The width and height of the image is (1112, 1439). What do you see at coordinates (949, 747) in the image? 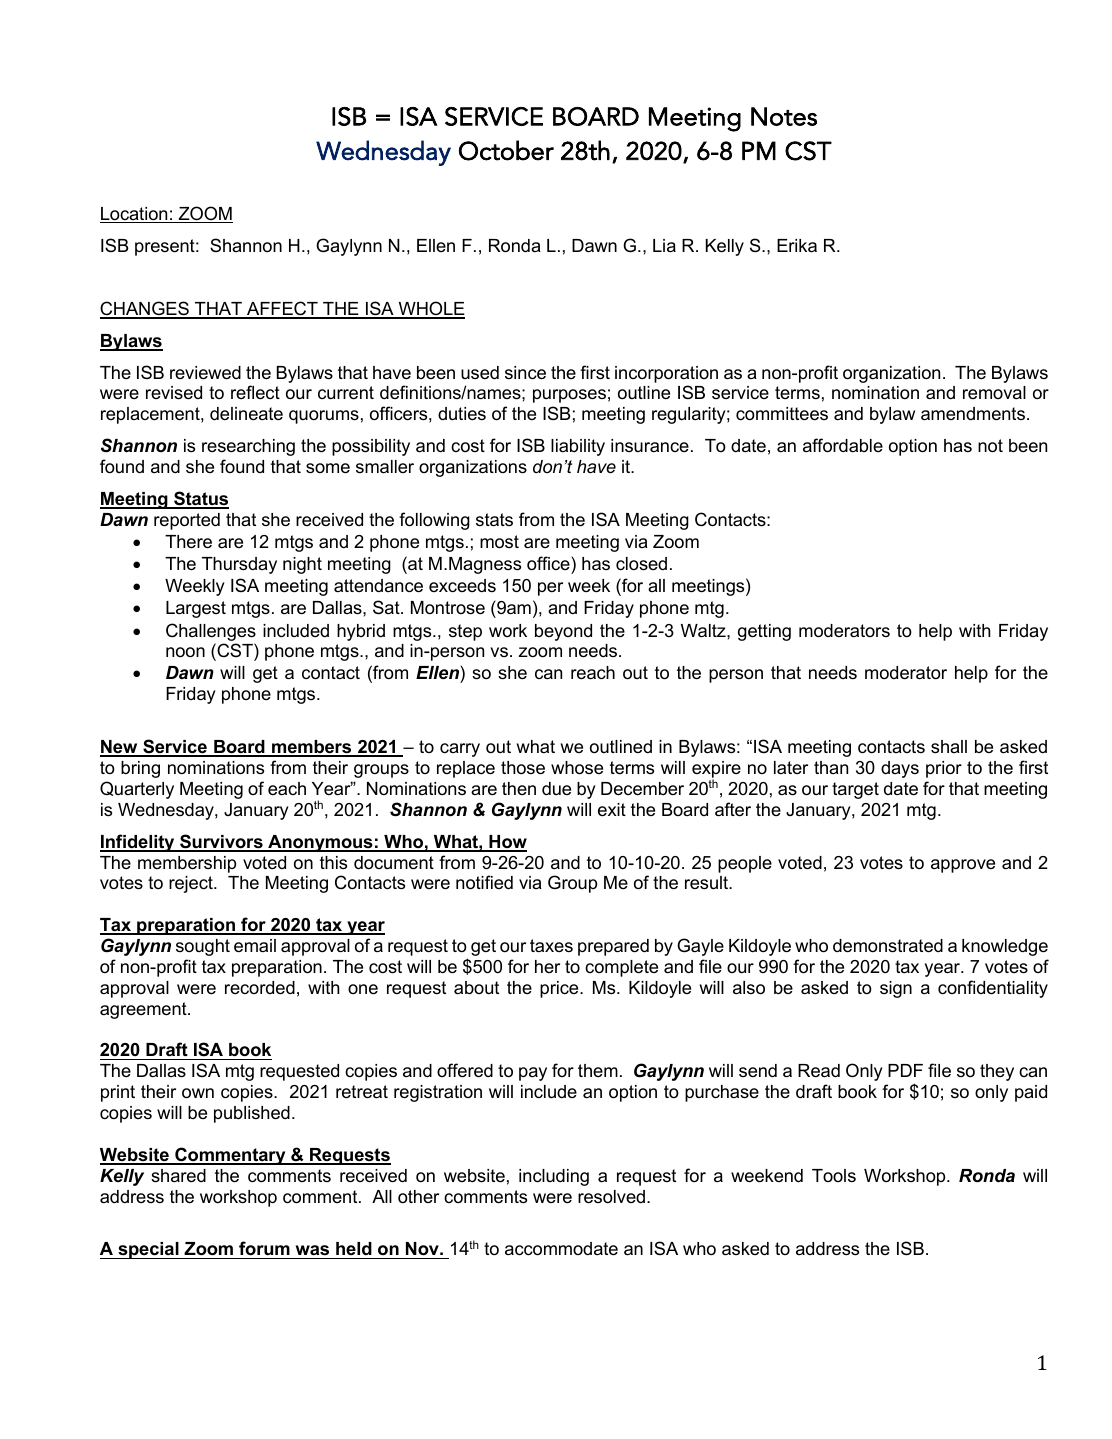
I see `shall` at bounding box center [949, 747].
